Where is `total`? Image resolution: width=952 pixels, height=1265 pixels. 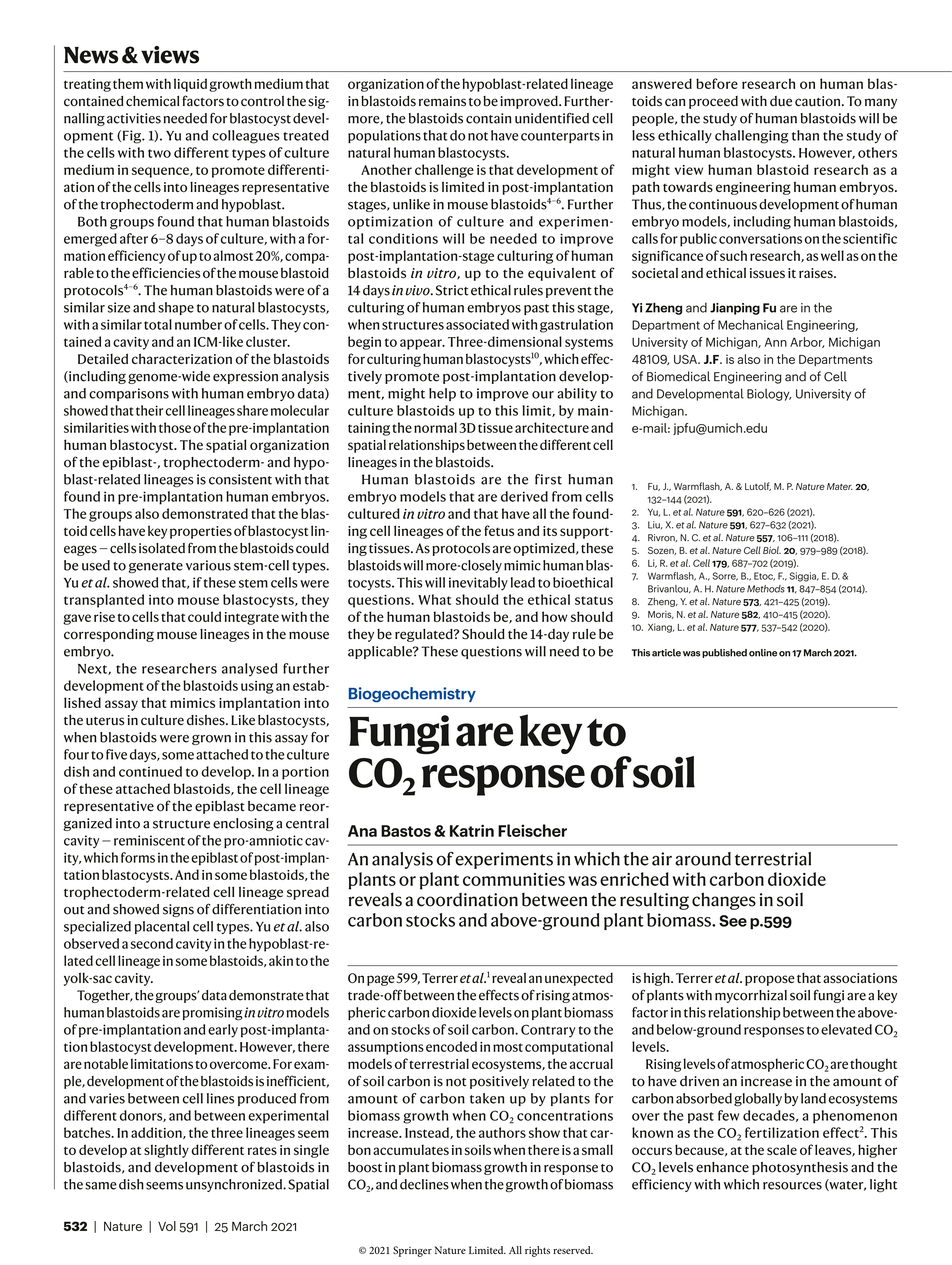
total is located at coordinates (158, 324).
